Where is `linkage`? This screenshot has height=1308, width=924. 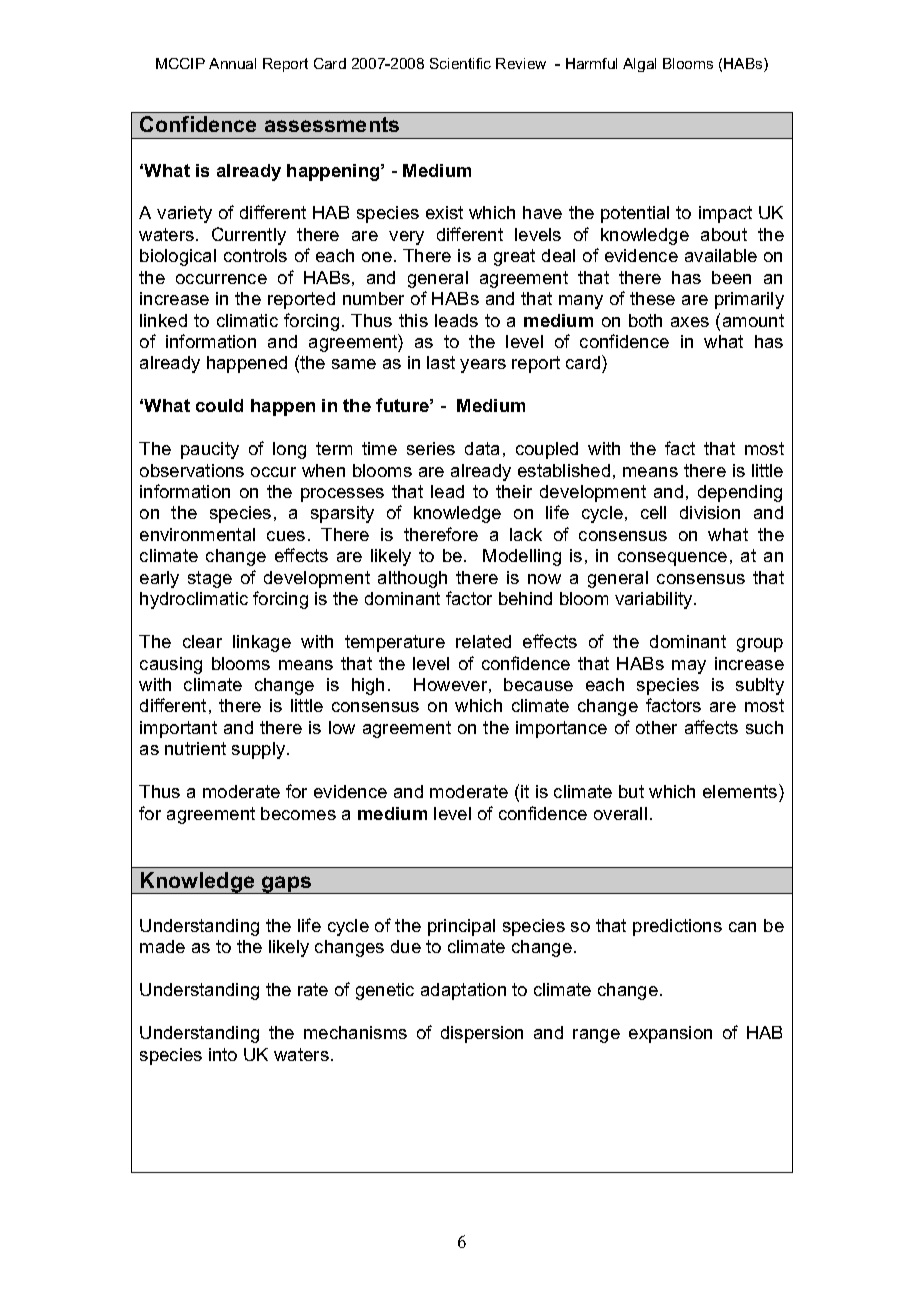
linkage is located at coordinates (262, 643).
